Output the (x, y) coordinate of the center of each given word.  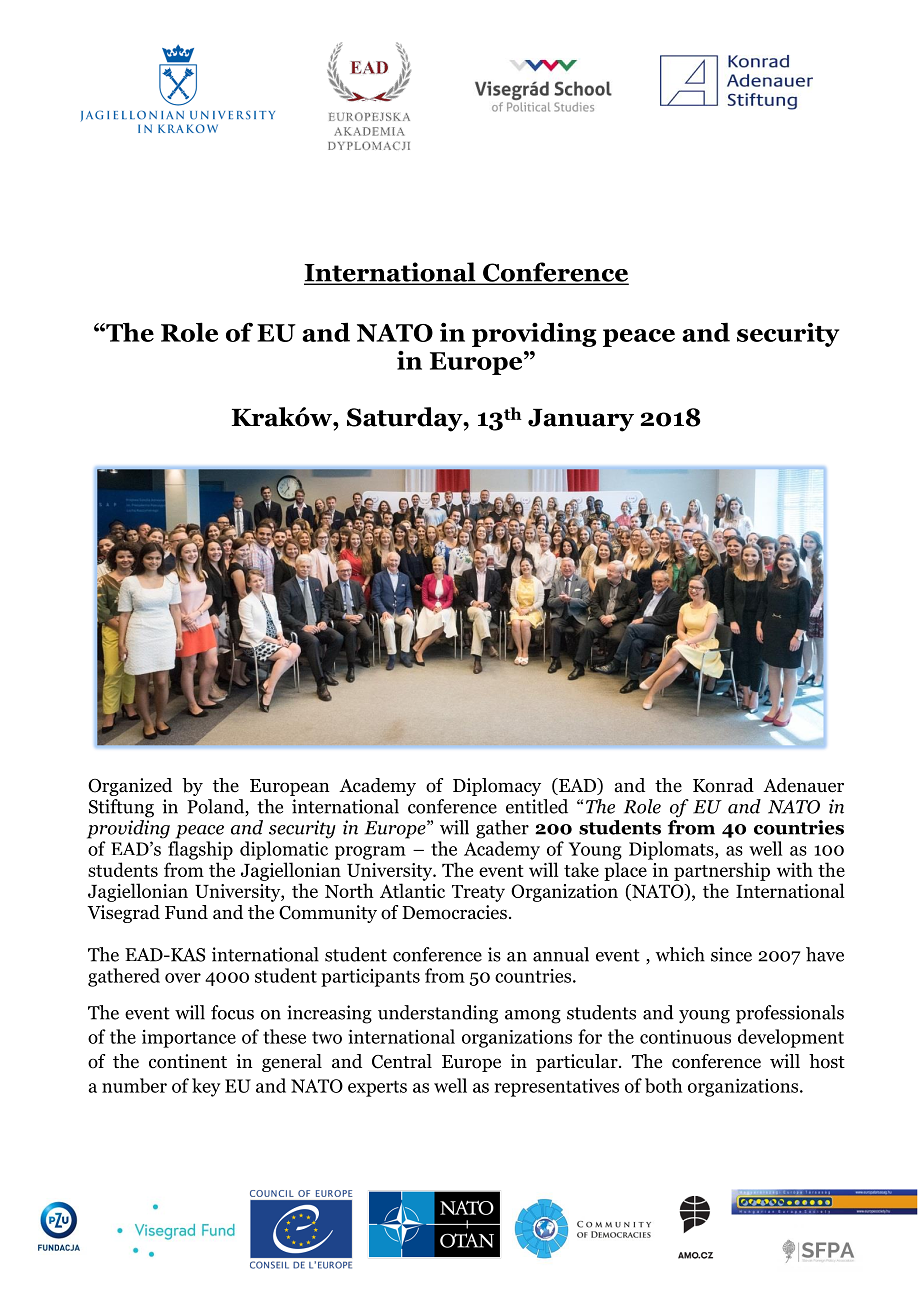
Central (402, 1061)
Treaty (478, 893)
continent (188, 1061)
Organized (130, 787)
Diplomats (672, 850)
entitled (537, 806)
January (581, 420)
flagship (200, 850)
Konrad (723, 785)
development (791, 1038)
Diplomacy (497, 787)
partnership (722, 871)
